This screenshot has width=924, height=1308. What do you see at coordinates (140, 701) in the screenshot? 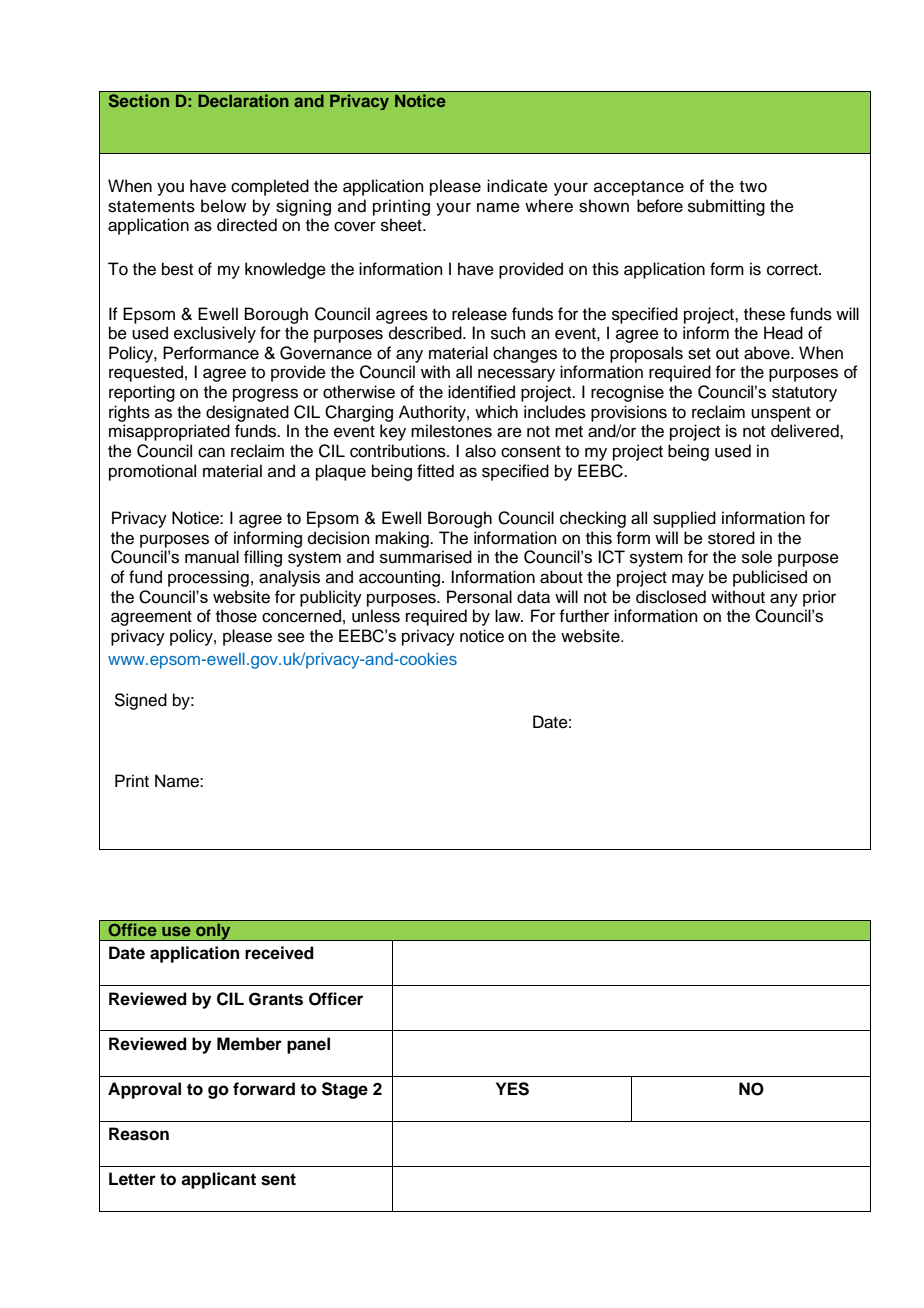
I see `Signed` at bounding box center [140, 701].
